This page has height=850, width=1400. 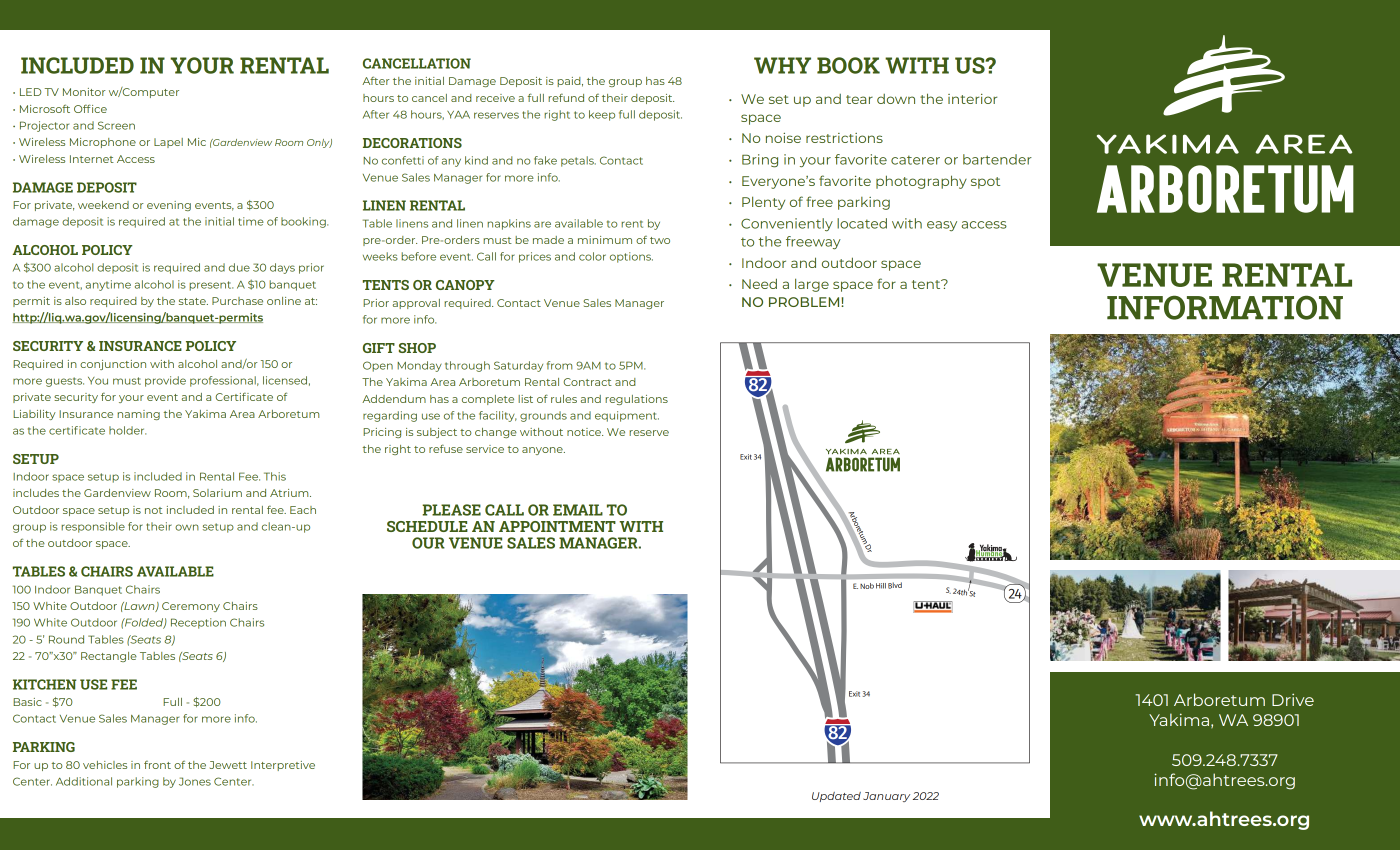 I want to click on January, so click(x=886, y=797).
